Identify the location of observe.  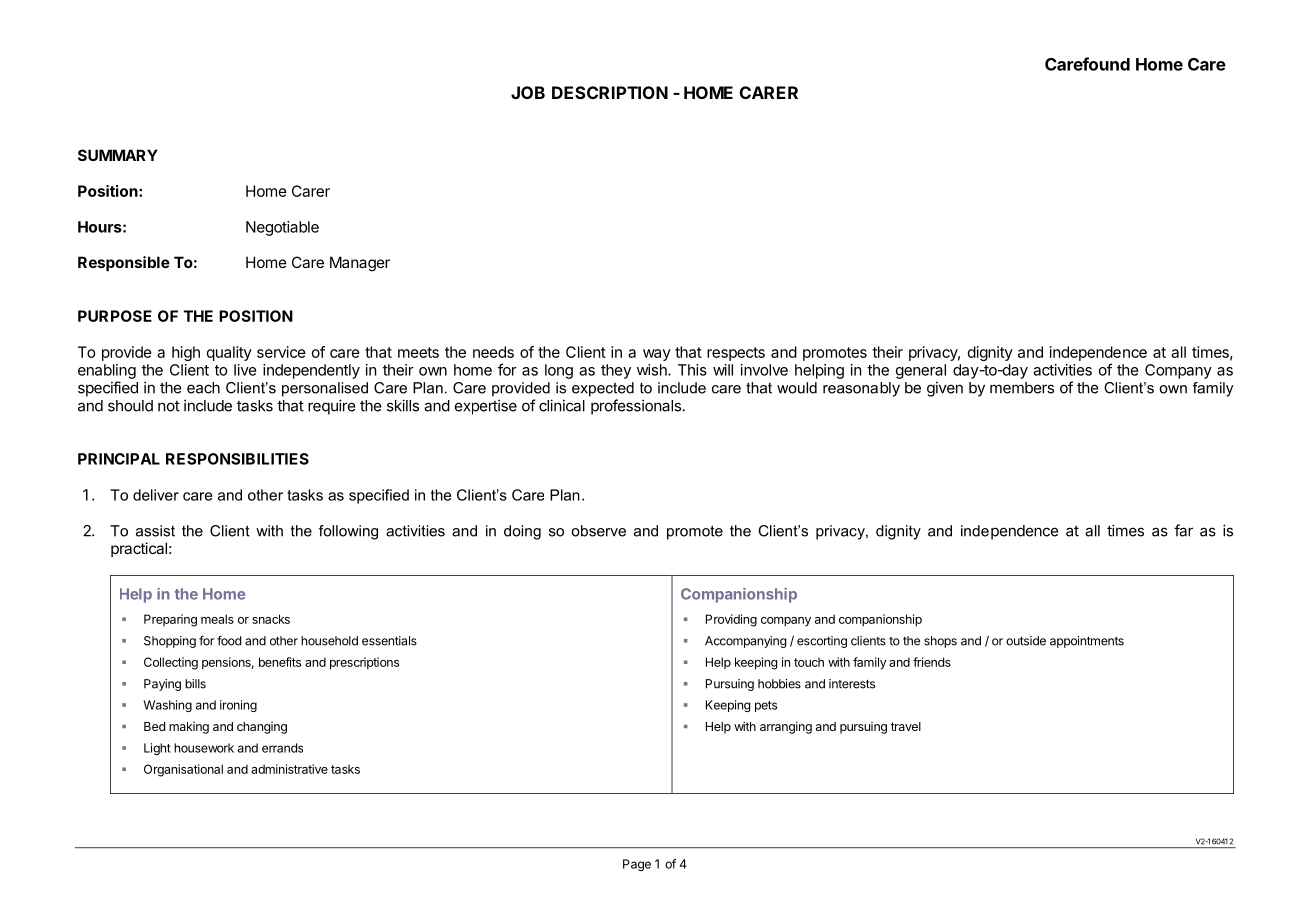
(598, 531).
